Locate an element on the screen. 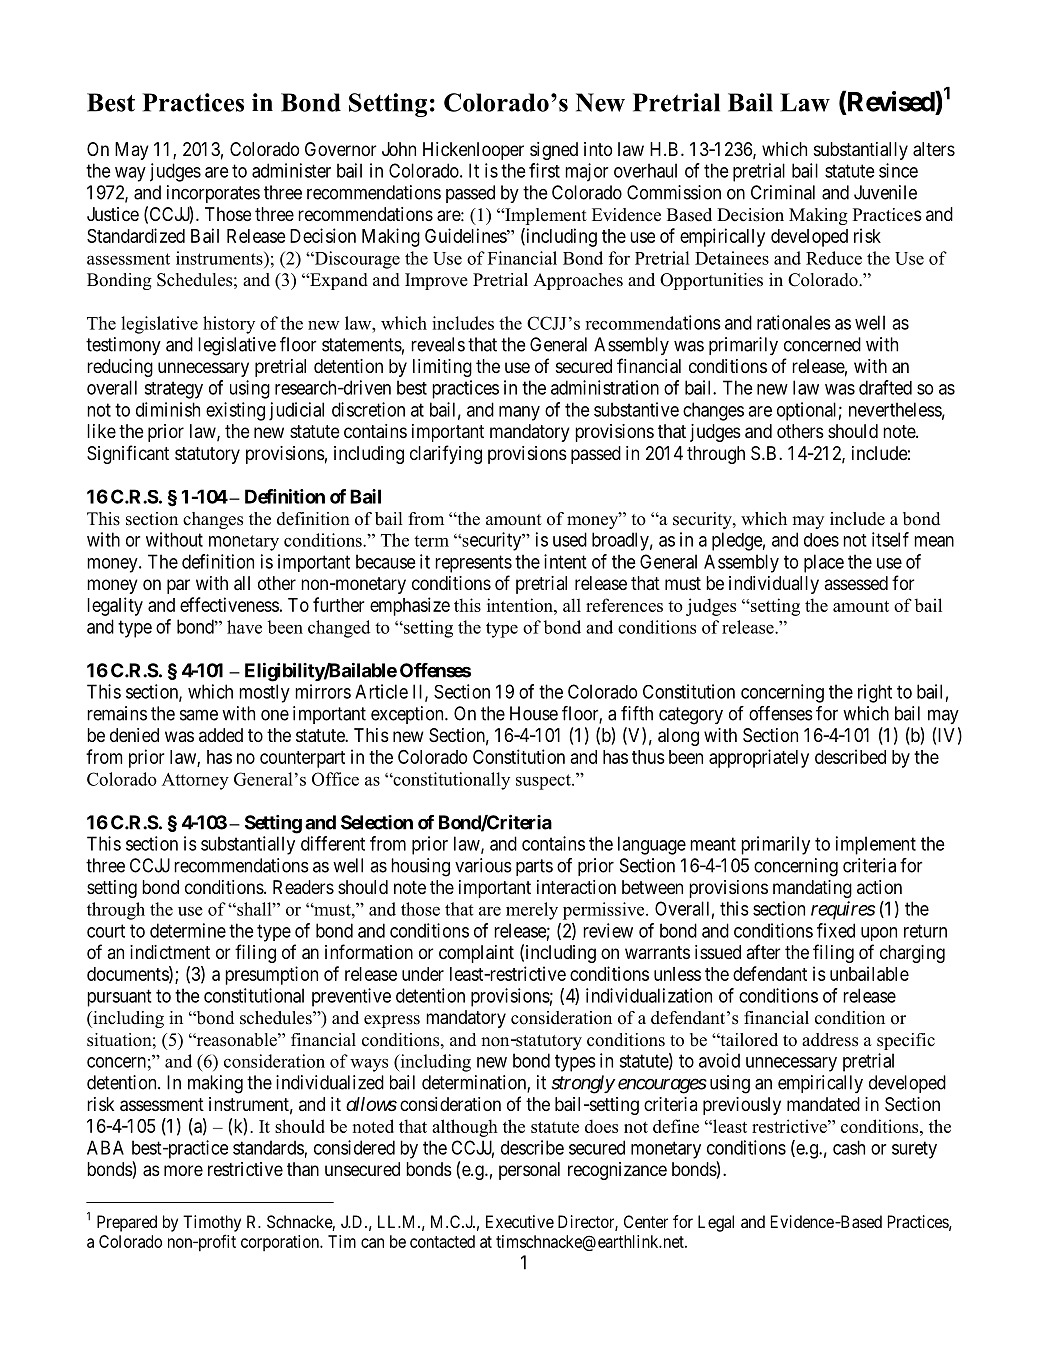  incorporates is located at coordinates (213, 194).
